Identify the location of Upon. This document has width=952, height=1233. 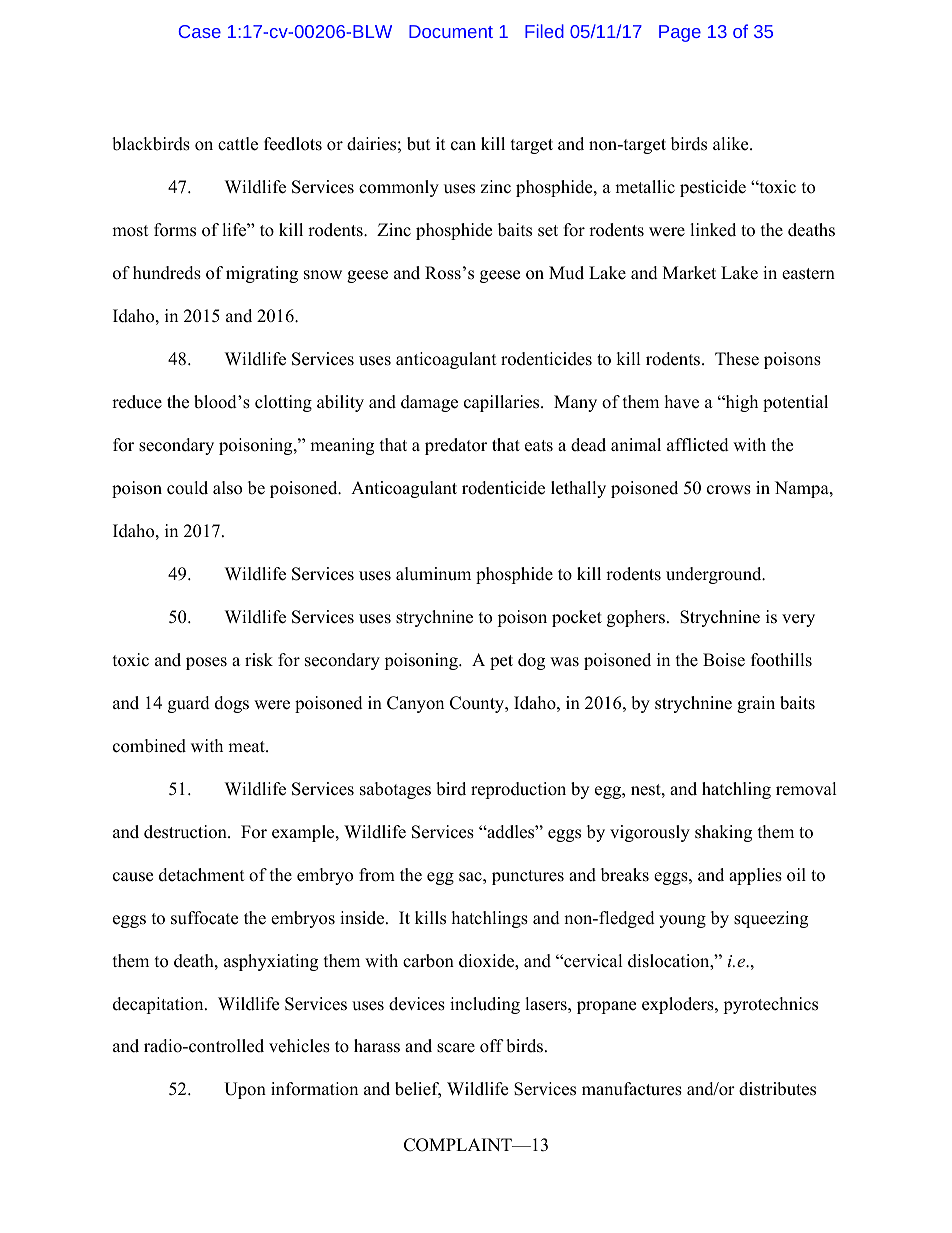
(245, 1090).
